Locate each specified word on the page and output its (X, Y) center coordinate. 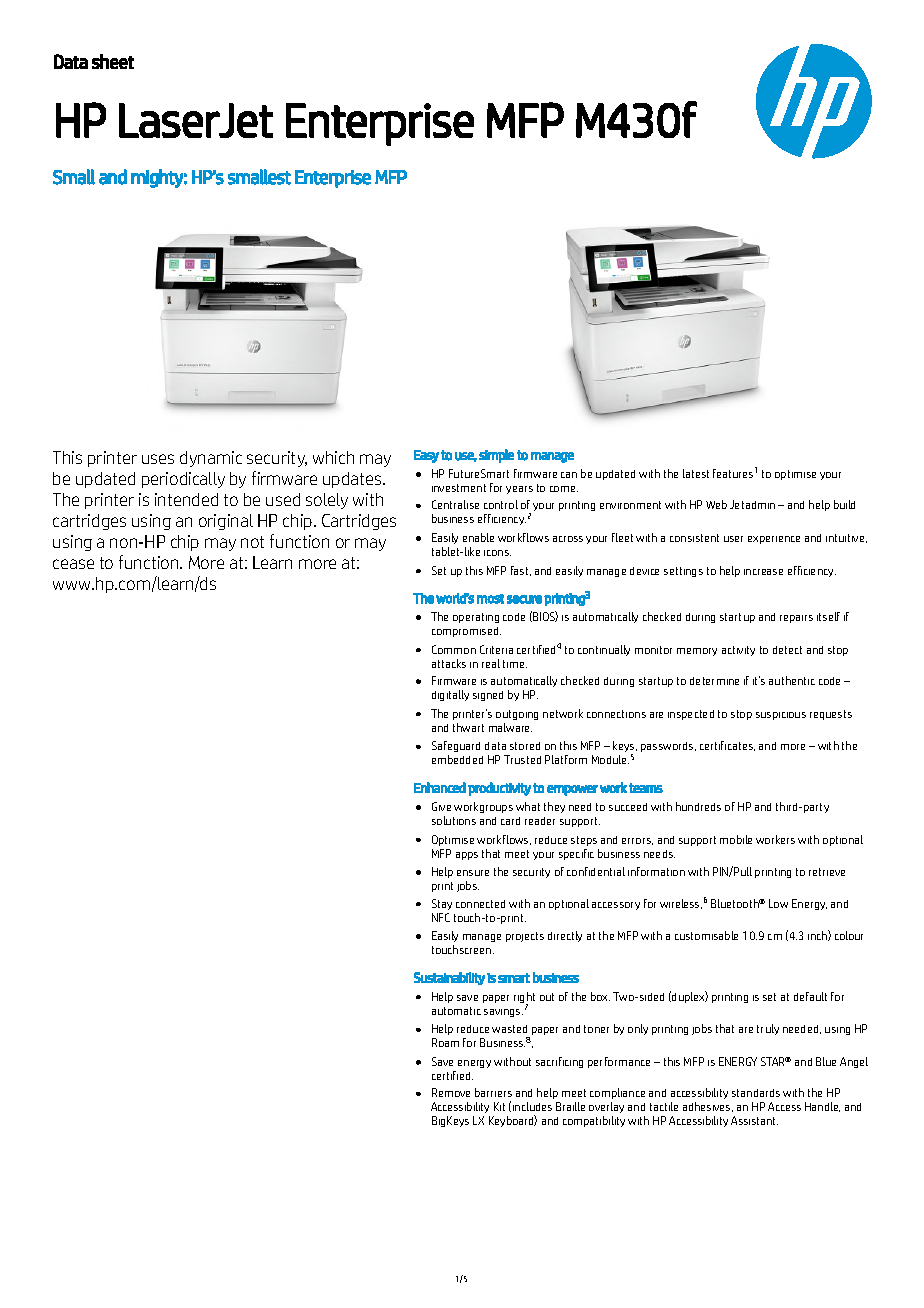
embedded (457, 759)
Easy (426, 456)
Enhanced (440, 787)
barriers (493, 1092)
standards (756, 1093)
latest (696, 473)
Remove (451, 1092)
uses (158, 459)
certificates (727, 746)
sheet (113, 61)
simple (496, 456)
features (733, 473)
